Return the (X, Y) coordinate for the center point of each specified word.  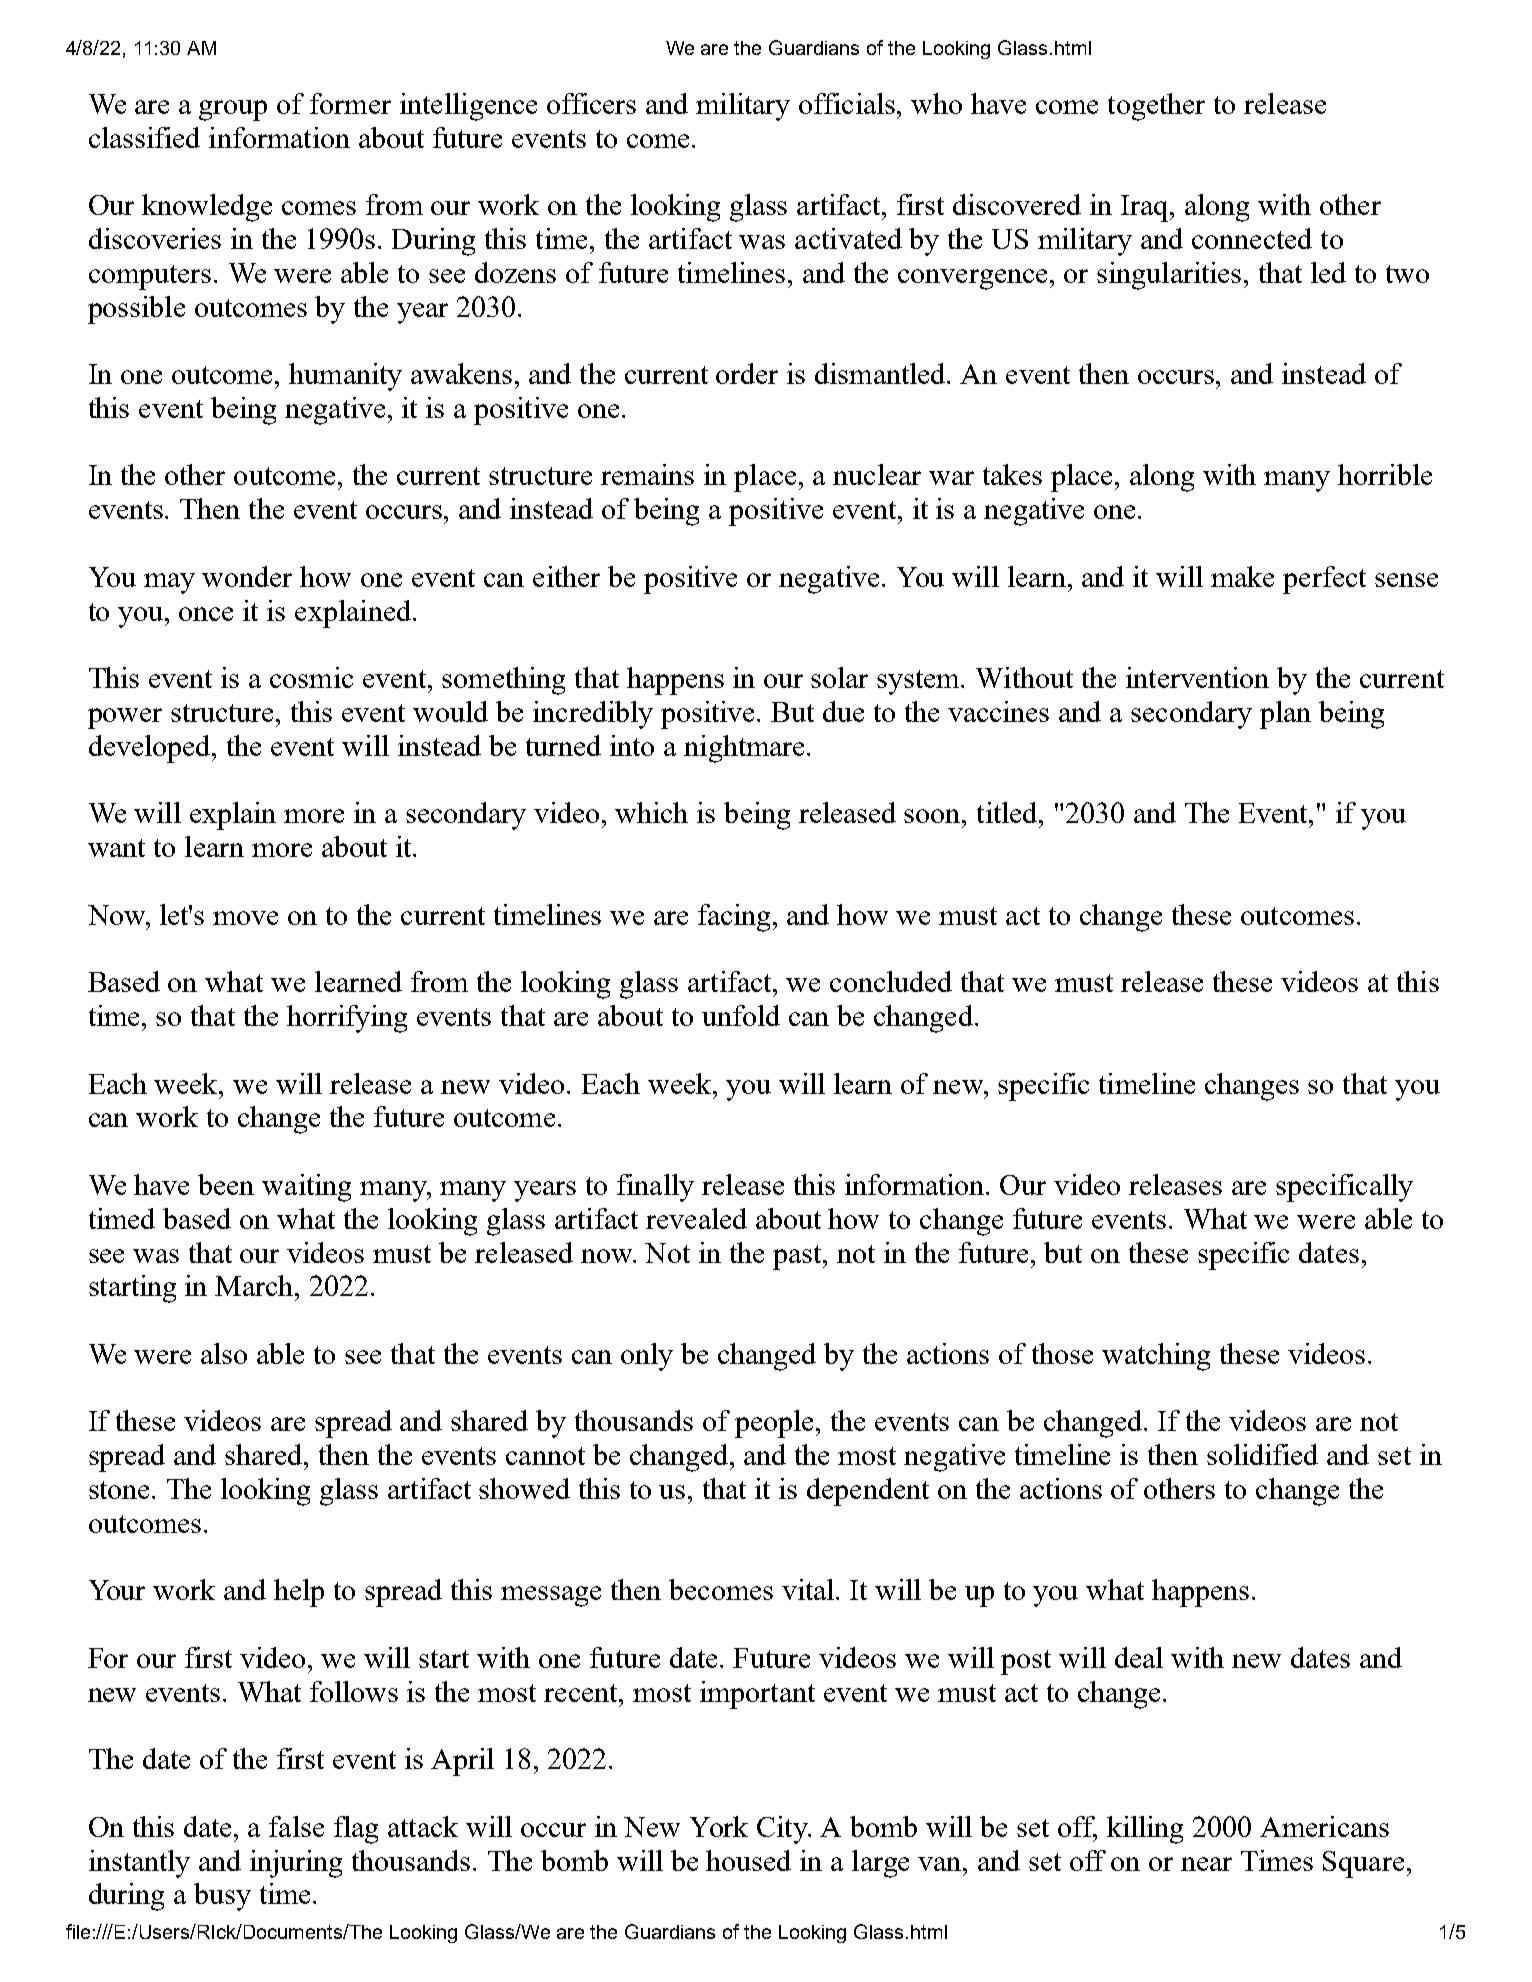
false (296, 1826)
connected (1252, 238)
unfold (741, 1015)
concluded (891, 981)
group (233, 110)
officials (848, 103)
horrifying (347, 1019)
